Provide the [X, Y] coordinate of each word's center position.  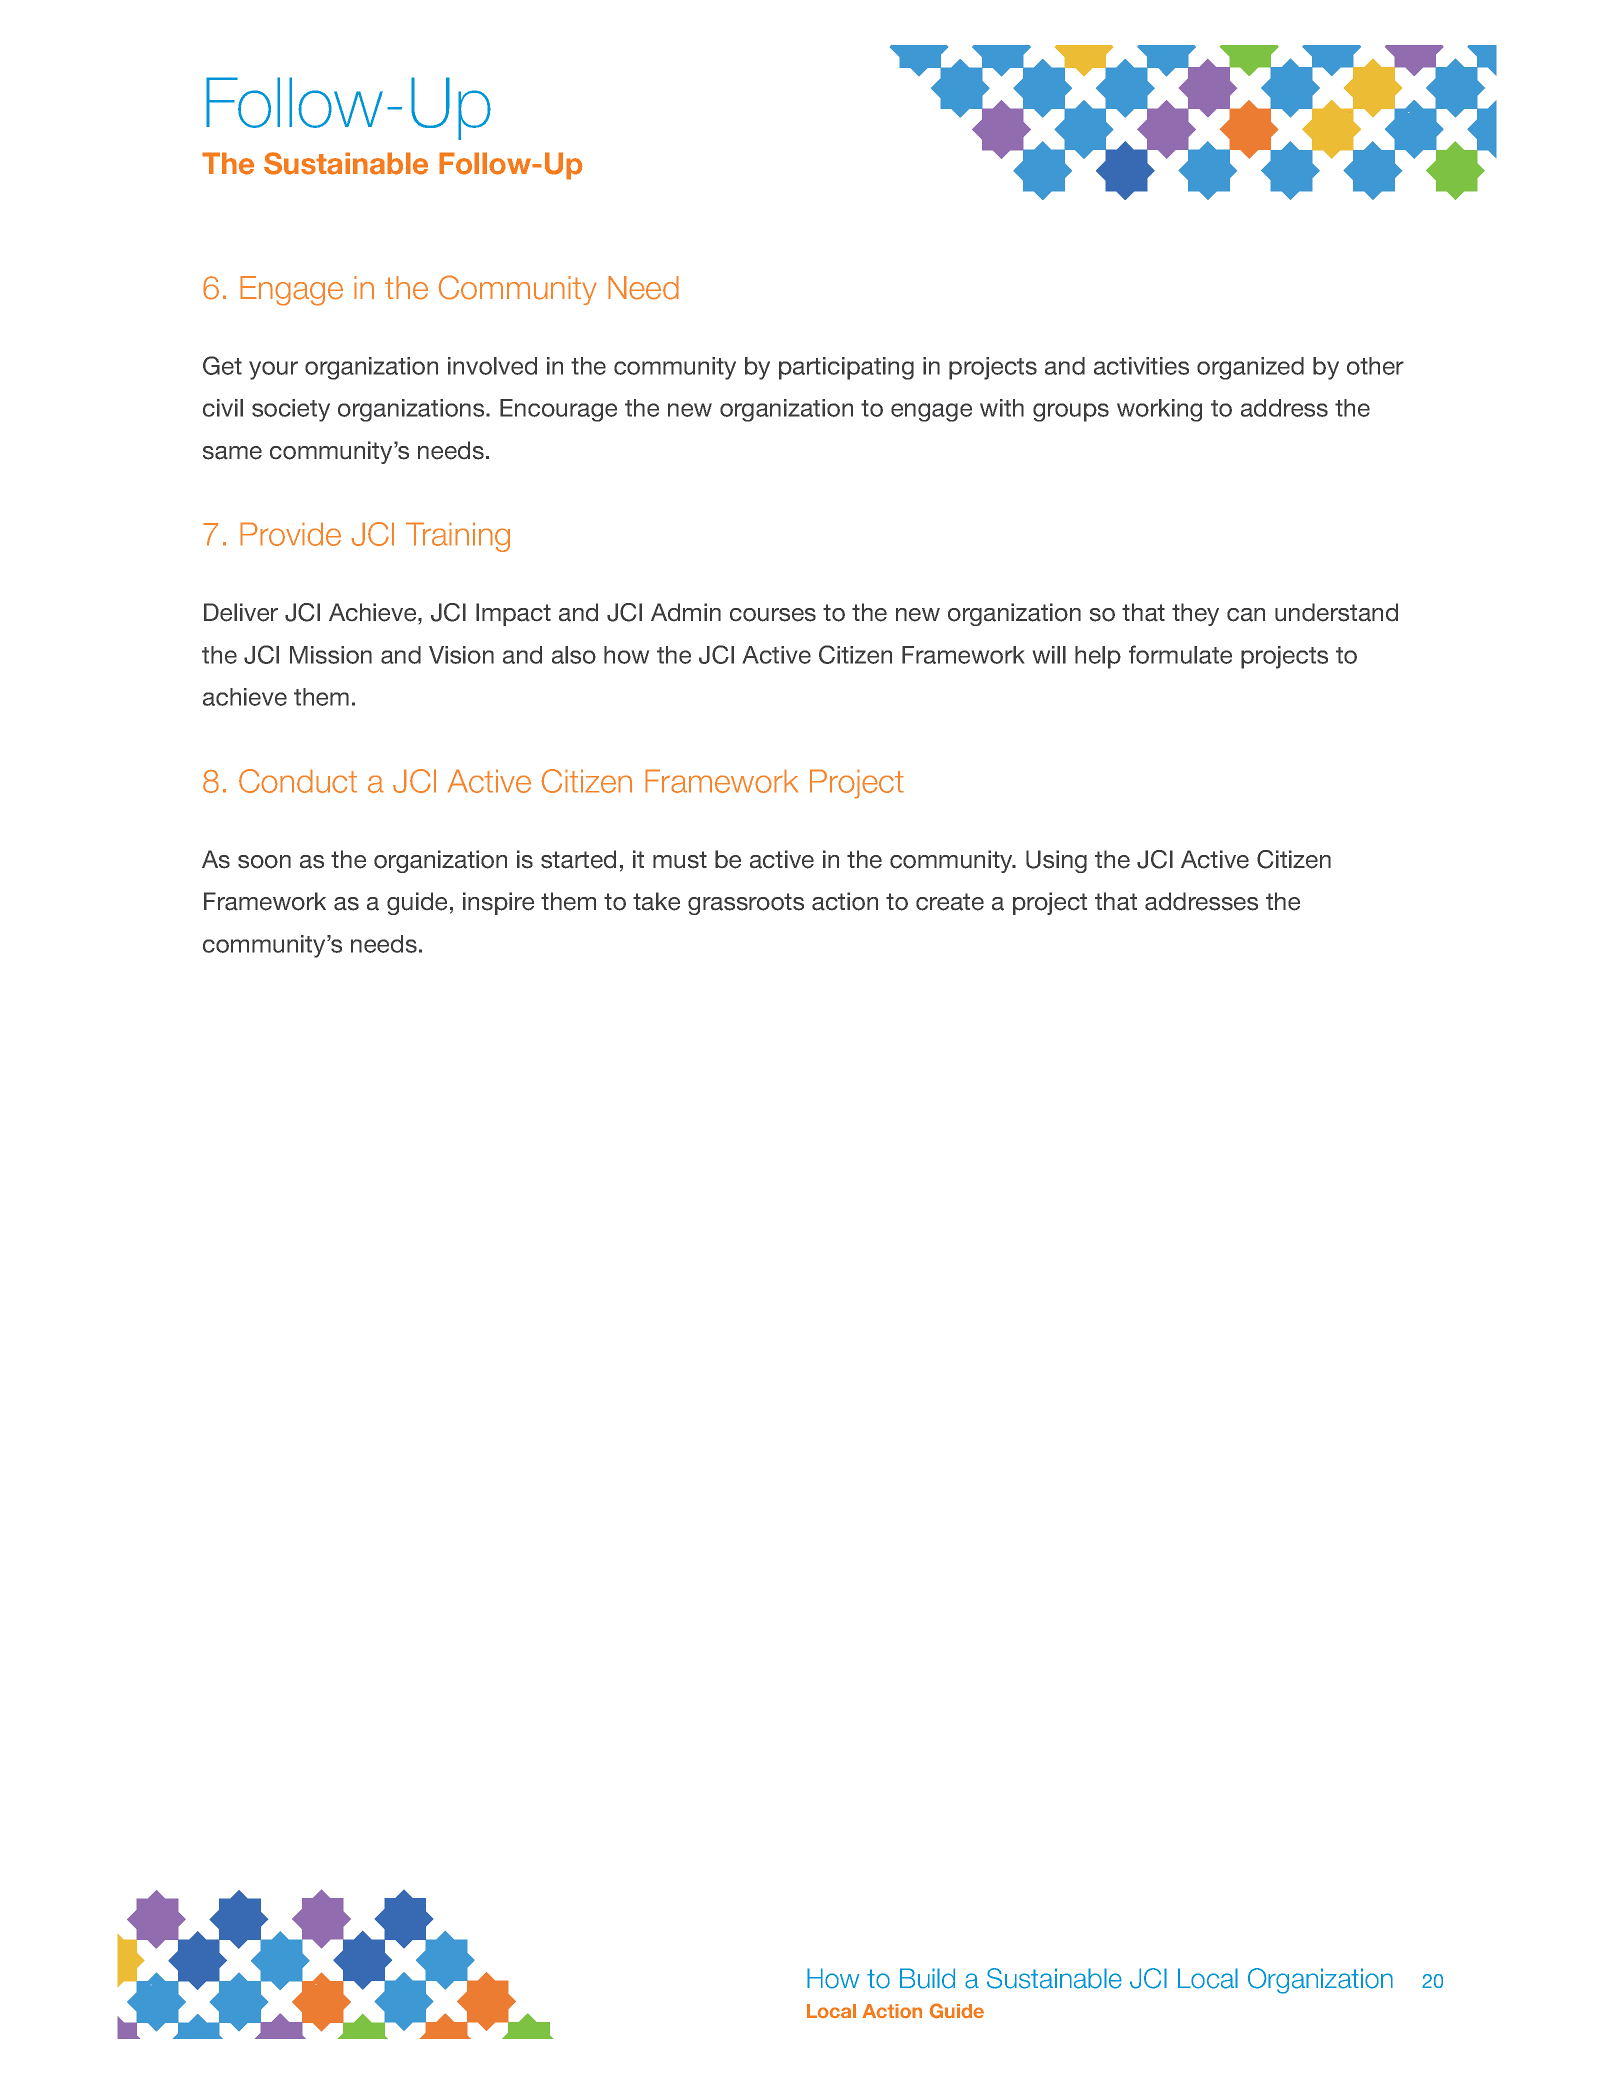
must [680, 860]
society [291, 410]
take [656, 901]
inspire [498, 903]
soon [264, 862]
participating [846, 368]
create [950, 902]
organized [1250, 368]
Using [1056, 861]
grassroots [746, 904]
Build [927, 1978]
